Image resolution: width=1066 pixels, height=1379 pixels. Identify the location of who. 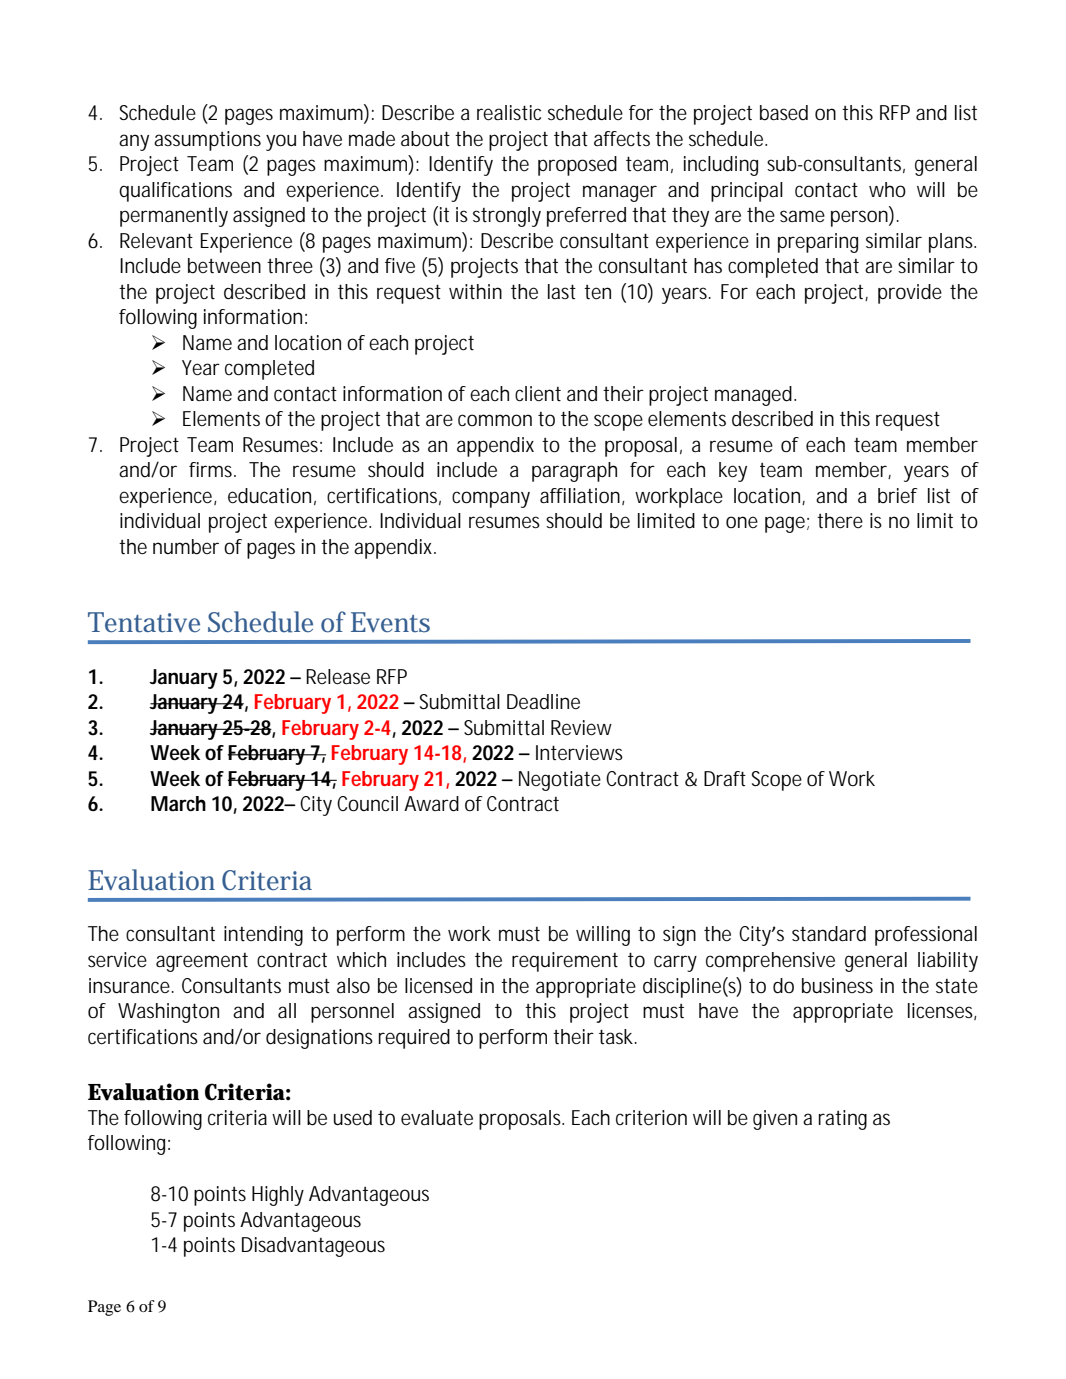
(887, 190).
